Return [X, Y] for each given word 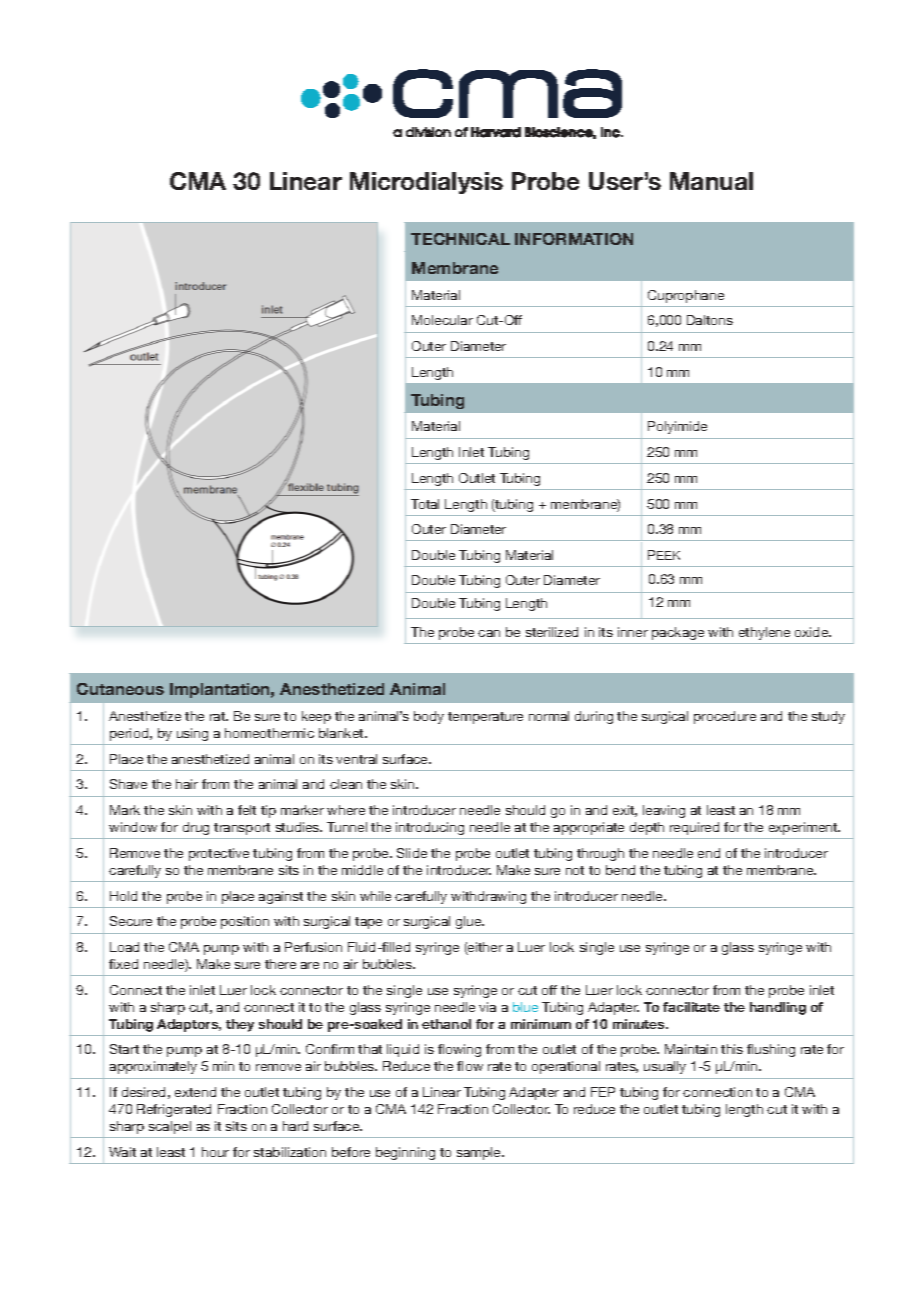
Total [425, 504]
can [489, 633]
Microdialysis [426, 183]
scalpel [170, 1127]
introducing [430, 828]
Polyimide [677, 427]
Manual [711, 181]
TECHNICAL [460, 239]
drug [196, 828]
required [694, 828]
